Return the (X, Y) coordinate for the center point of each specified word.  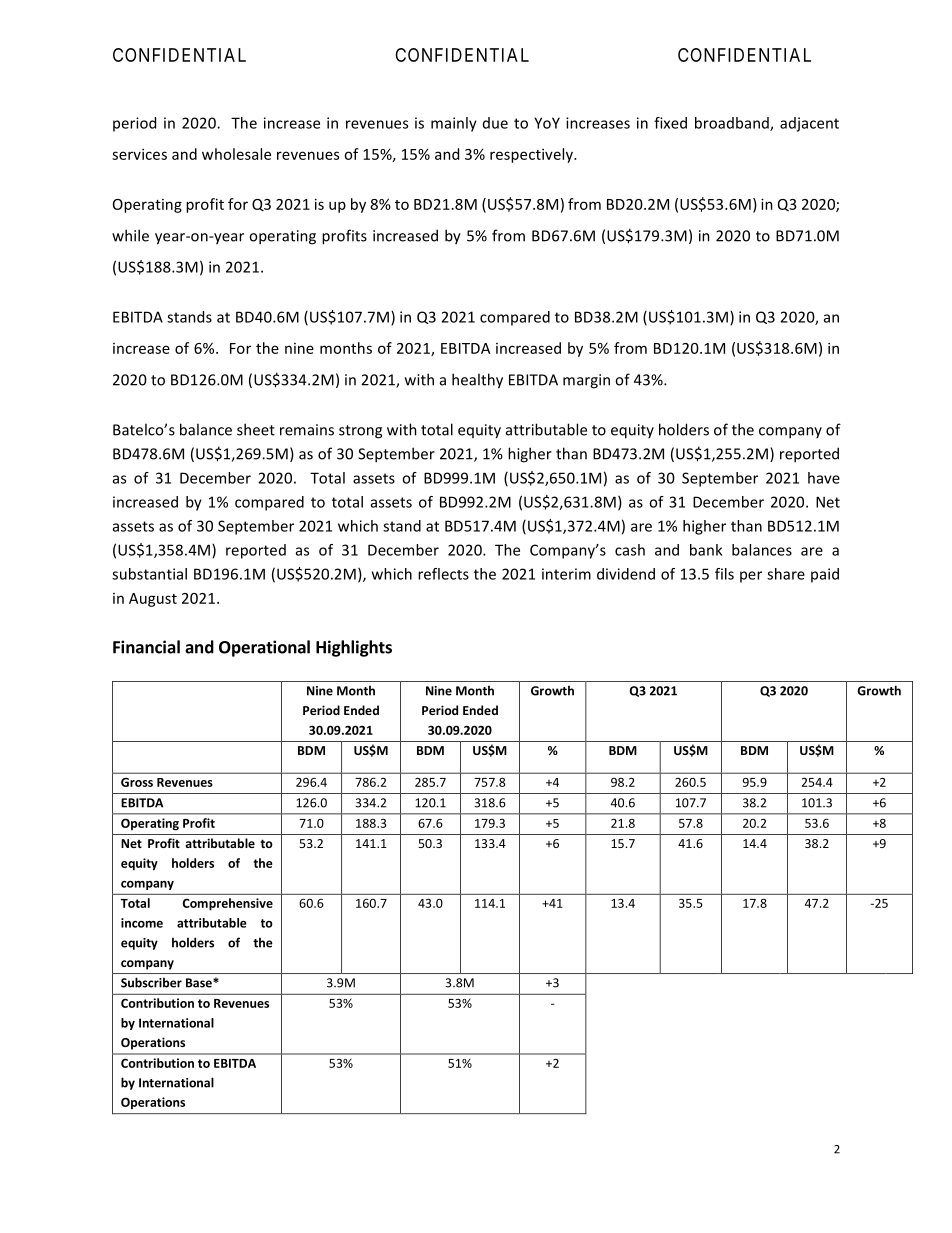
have (824, 478)
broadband (733, 124)
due (495, 123)
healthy (477, 381)
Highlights (354, 648)
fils (724, 574)
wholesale (236, 154)
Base (200, 983)
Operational (264, 648)
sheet (256, 429)
